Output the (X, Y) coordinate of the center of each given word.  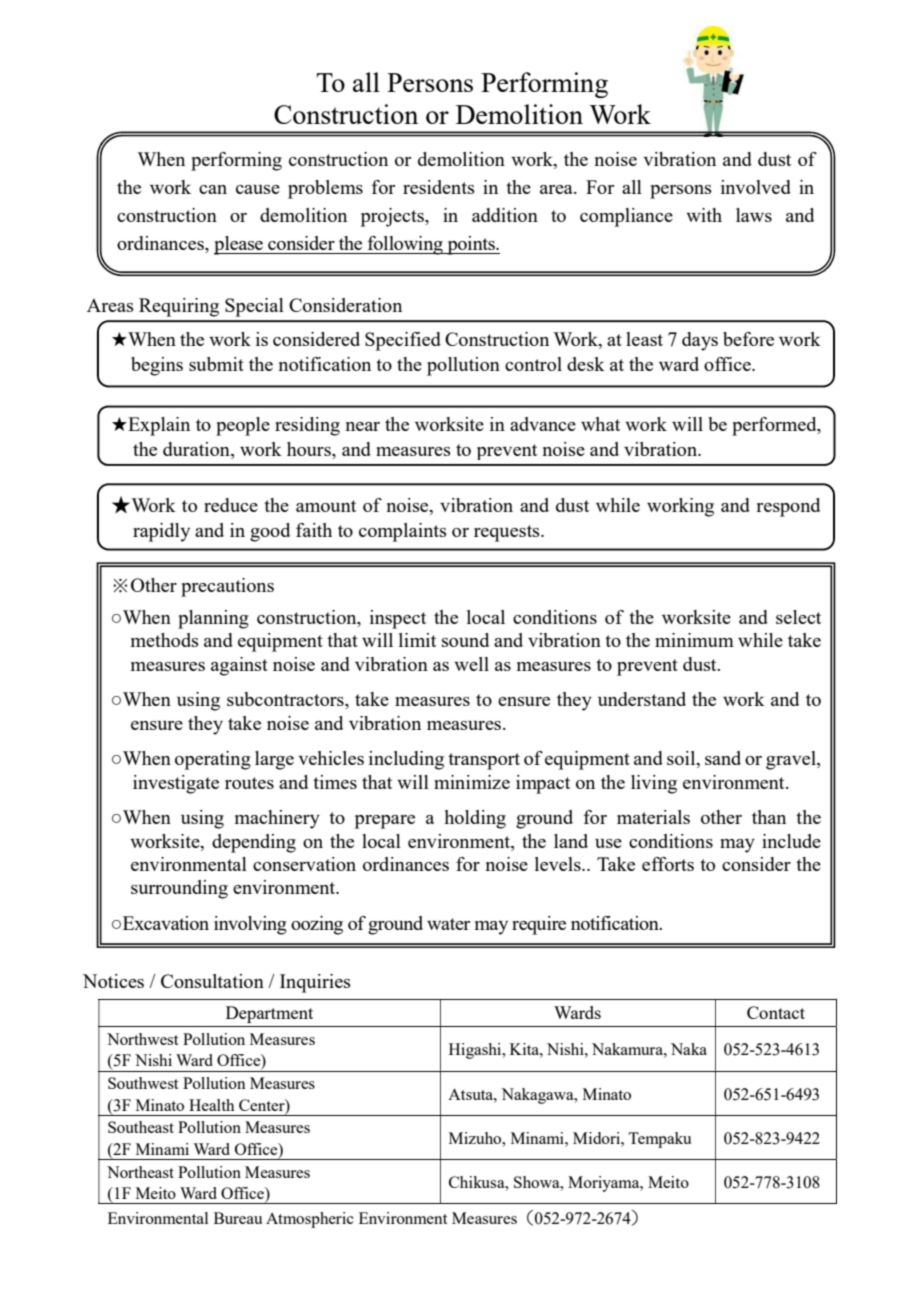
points (471, 245)
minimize (472, 782)
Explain (158, 426)
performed (775, 426)
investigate (176, 784)
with (704, 215)
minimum (694, 640)
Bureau (238, 1218)
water (448, 924)
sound (465, 640)
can (213, 189)
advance (543, 424)
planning (213, 619)
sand (723, 758)
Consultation (212, 981)
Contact (776, 1012)
